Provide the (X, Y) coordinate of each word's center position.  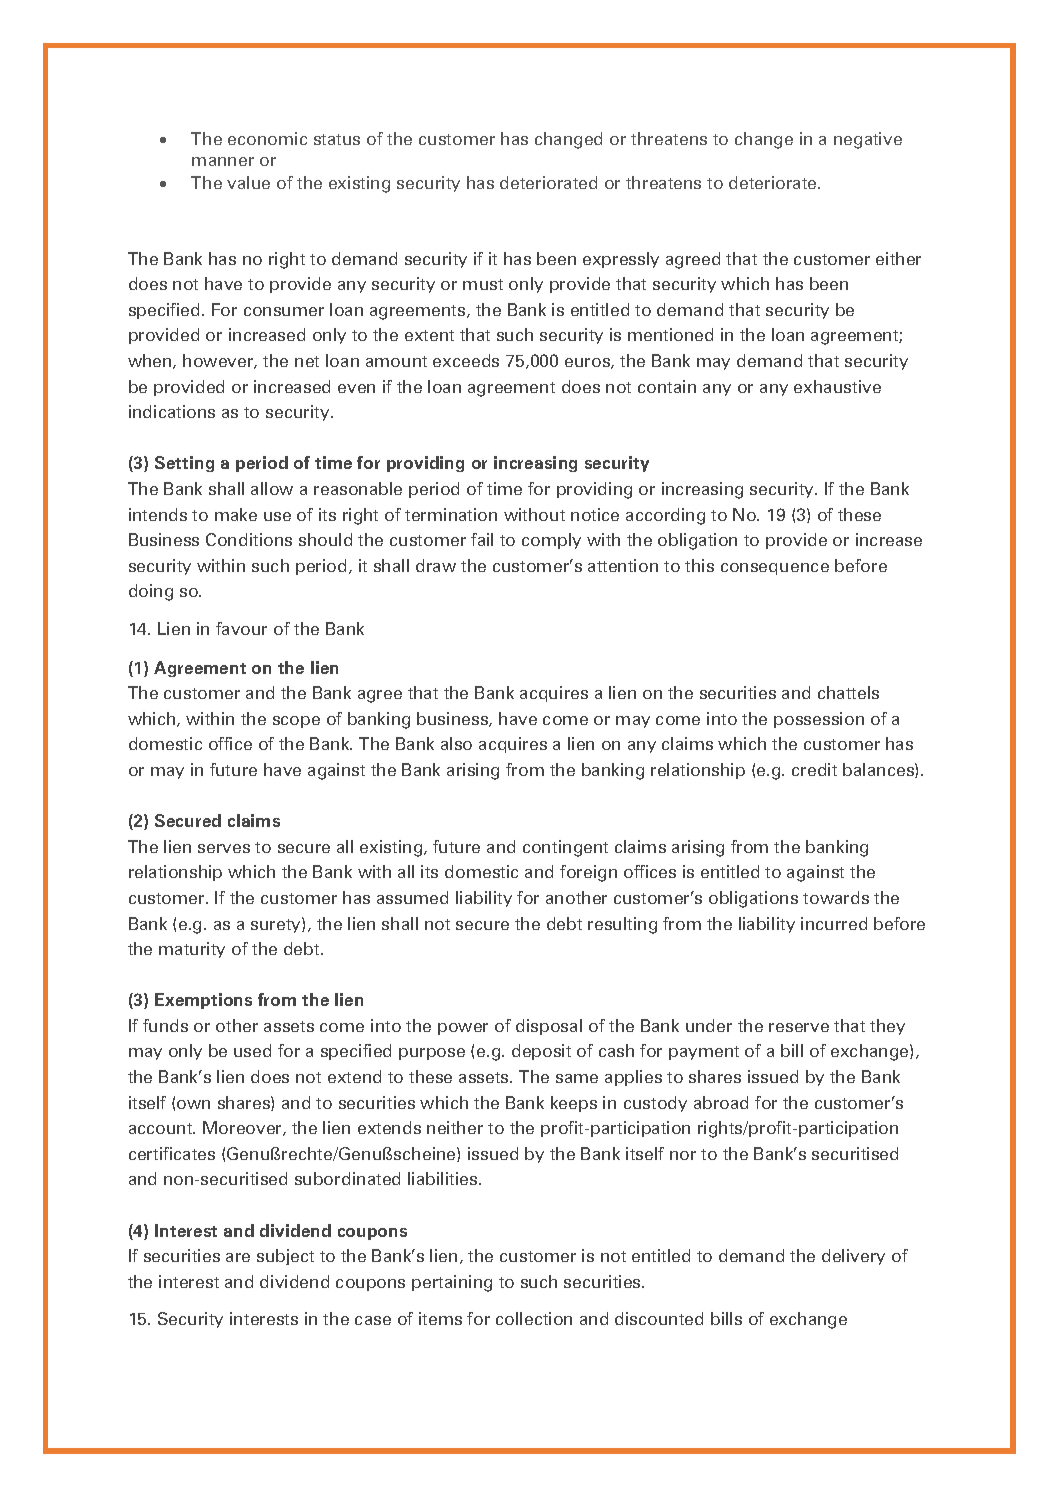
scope (296, 722)
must (483, 284)
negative (868, 140)
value (248, 182)
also (456, 743)
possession (819, 720)
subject (285, 1257)
